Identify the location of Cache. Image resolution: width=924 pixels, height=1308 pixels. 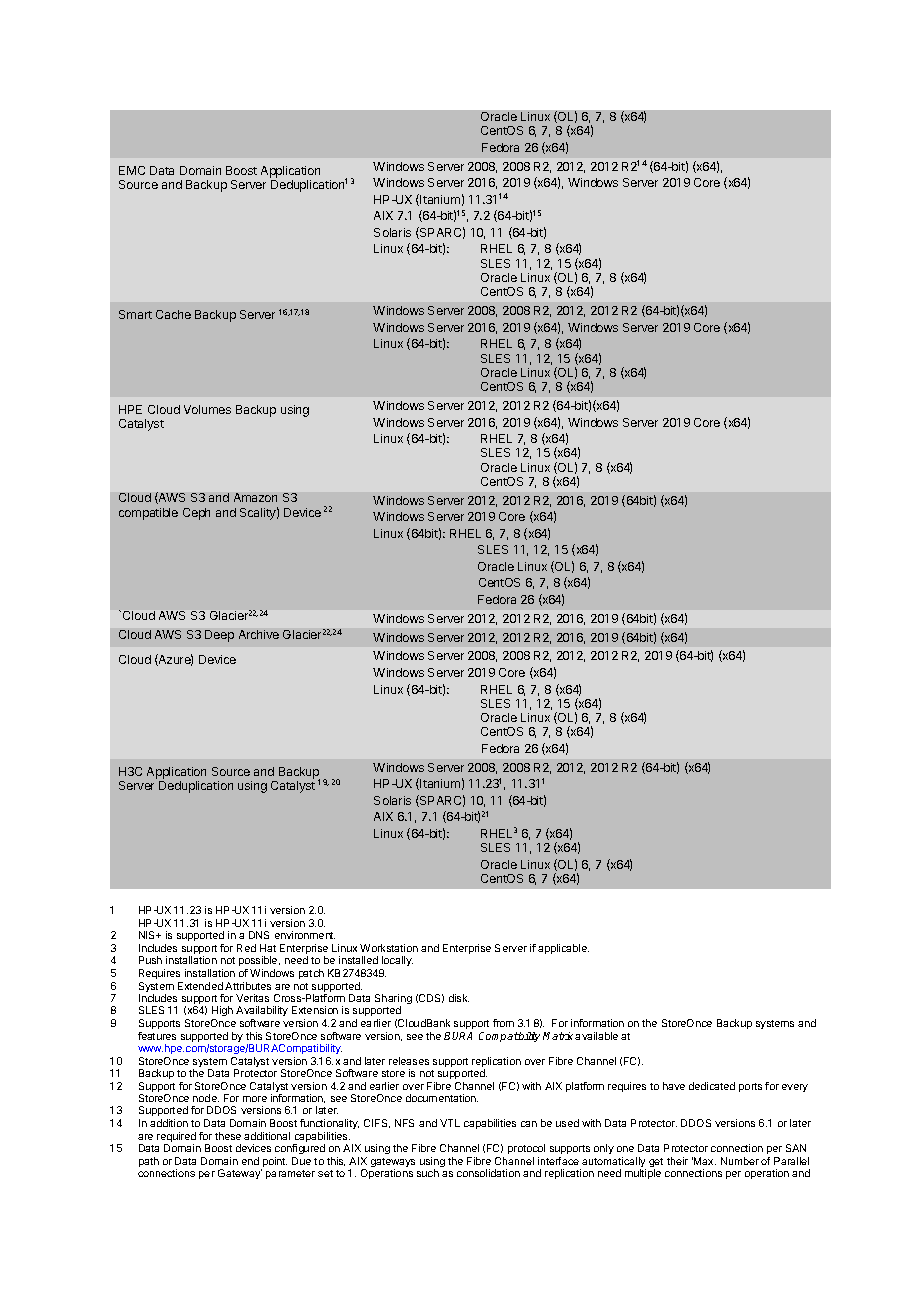
(173, 314).
